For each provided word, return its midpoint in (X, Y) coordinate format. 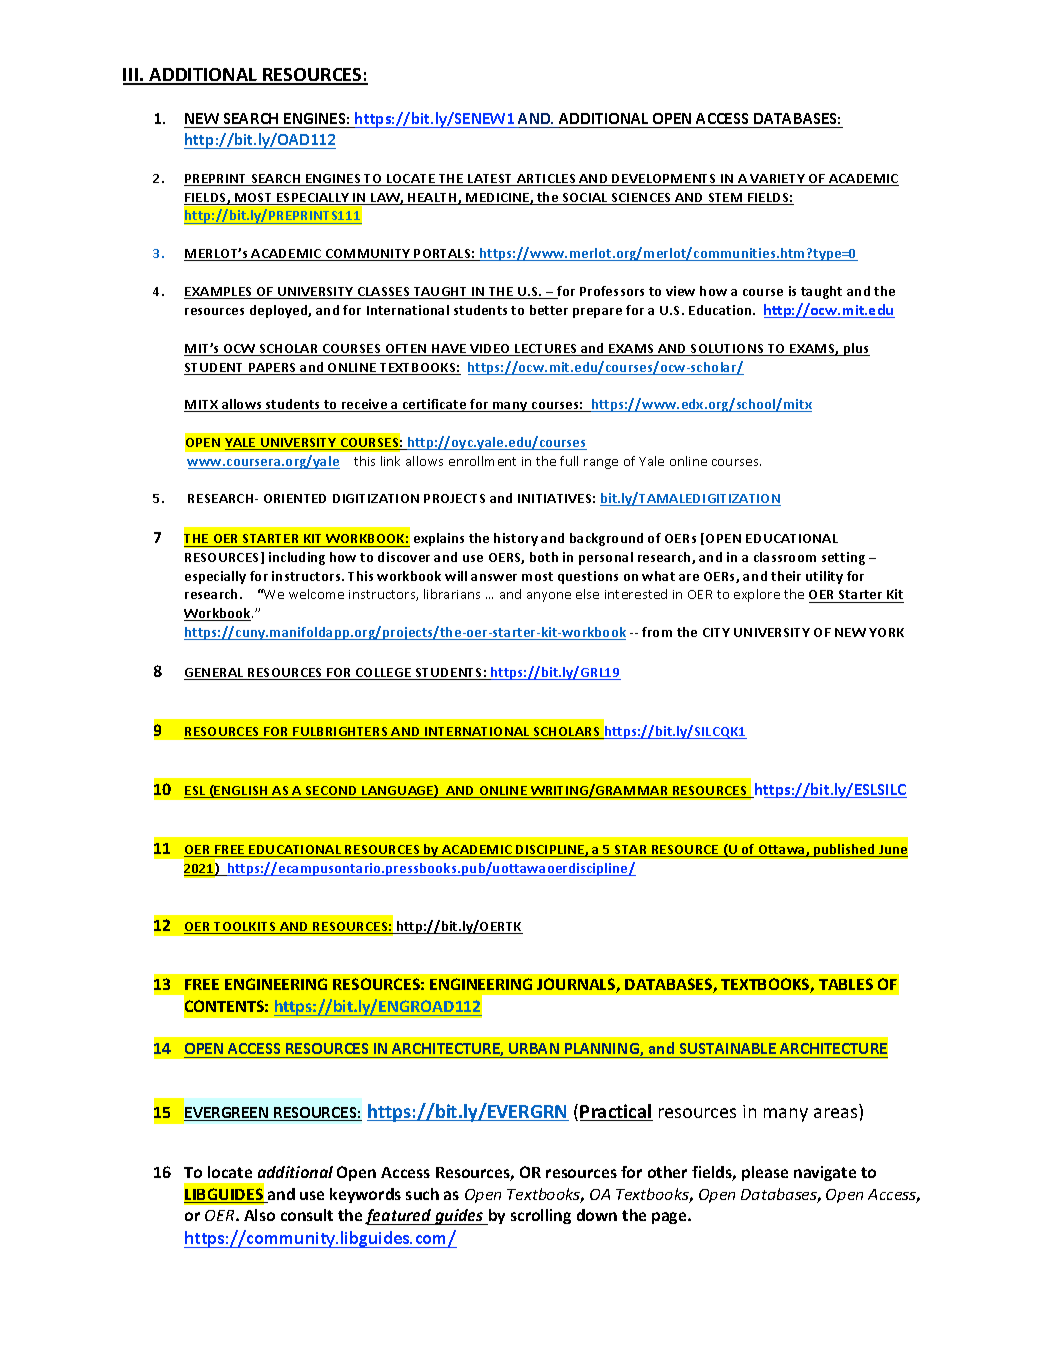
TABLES (846, 984)
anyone (549, 597)
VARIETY (778, 180)
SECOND (332, 792)
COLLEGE (384, 674)
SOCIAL (585, 199)
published (844, 850)
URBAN (534, 1048)
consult (307, 1215)
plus (856, 349)
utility (824, 577)
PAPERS (273, 369)
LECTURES (546, 350)
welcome (316, 594)
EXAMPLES (219, 293)
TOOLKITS (245, 928)
